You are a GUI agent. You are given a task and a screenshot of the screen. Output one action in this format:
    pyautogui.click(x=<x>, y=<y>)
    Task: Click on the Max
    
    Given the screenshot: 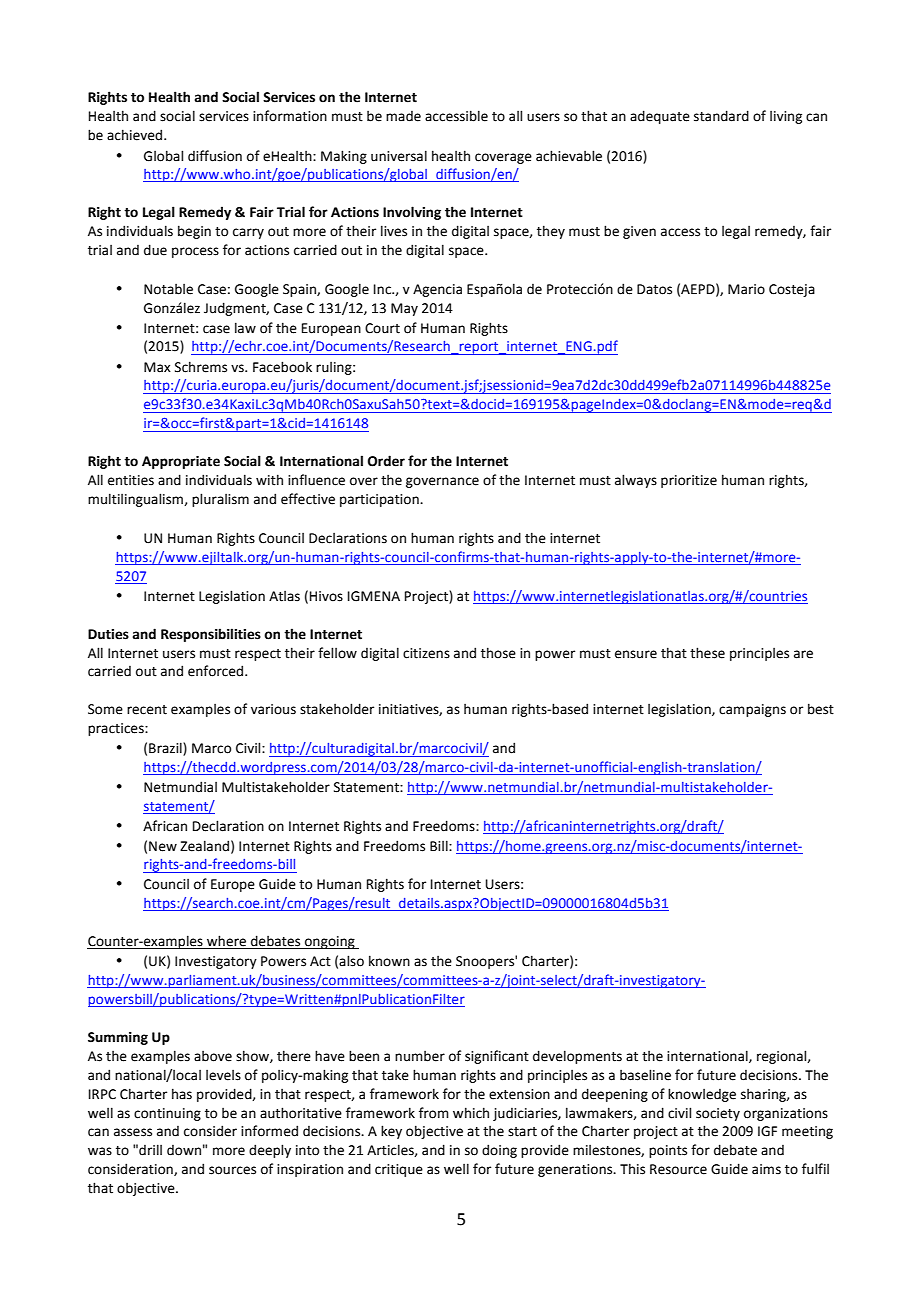 What is the action you would take?
    pyautogui.click(x=157, y=367)
